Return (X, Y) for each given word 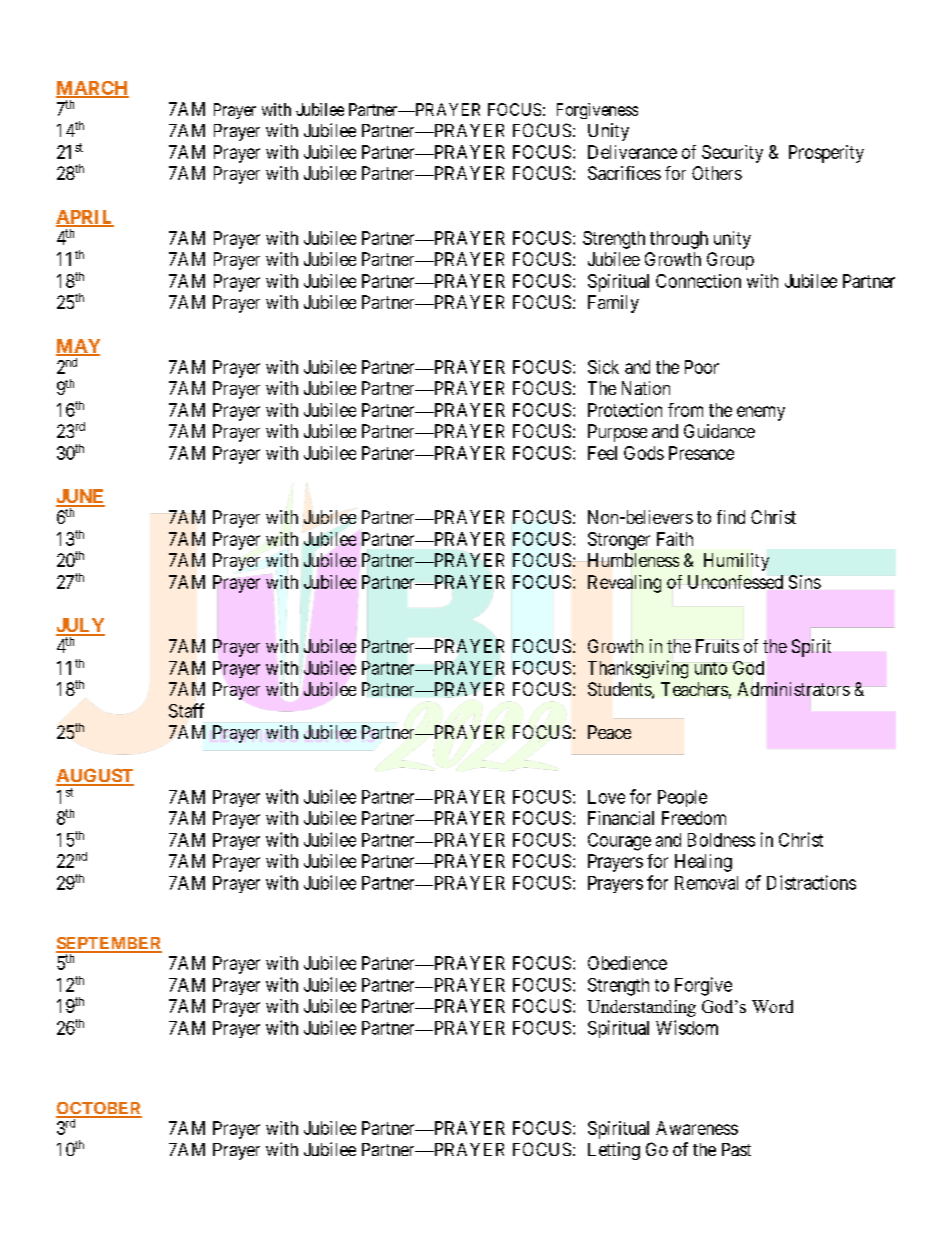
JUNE (80, 497)
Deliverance (632, 152)
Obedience (627, 963)
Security (732, 154)
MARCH (92, 89)
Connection (698, 281)
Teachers (694, 689)
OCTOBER (99, 1109)
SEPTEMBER (109, 944)
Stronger (619, 541)
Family (613, 304)
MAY (78, 347)
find (731, 517)
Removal (706, 883)
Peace (609, 732)
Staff (186, 710)
